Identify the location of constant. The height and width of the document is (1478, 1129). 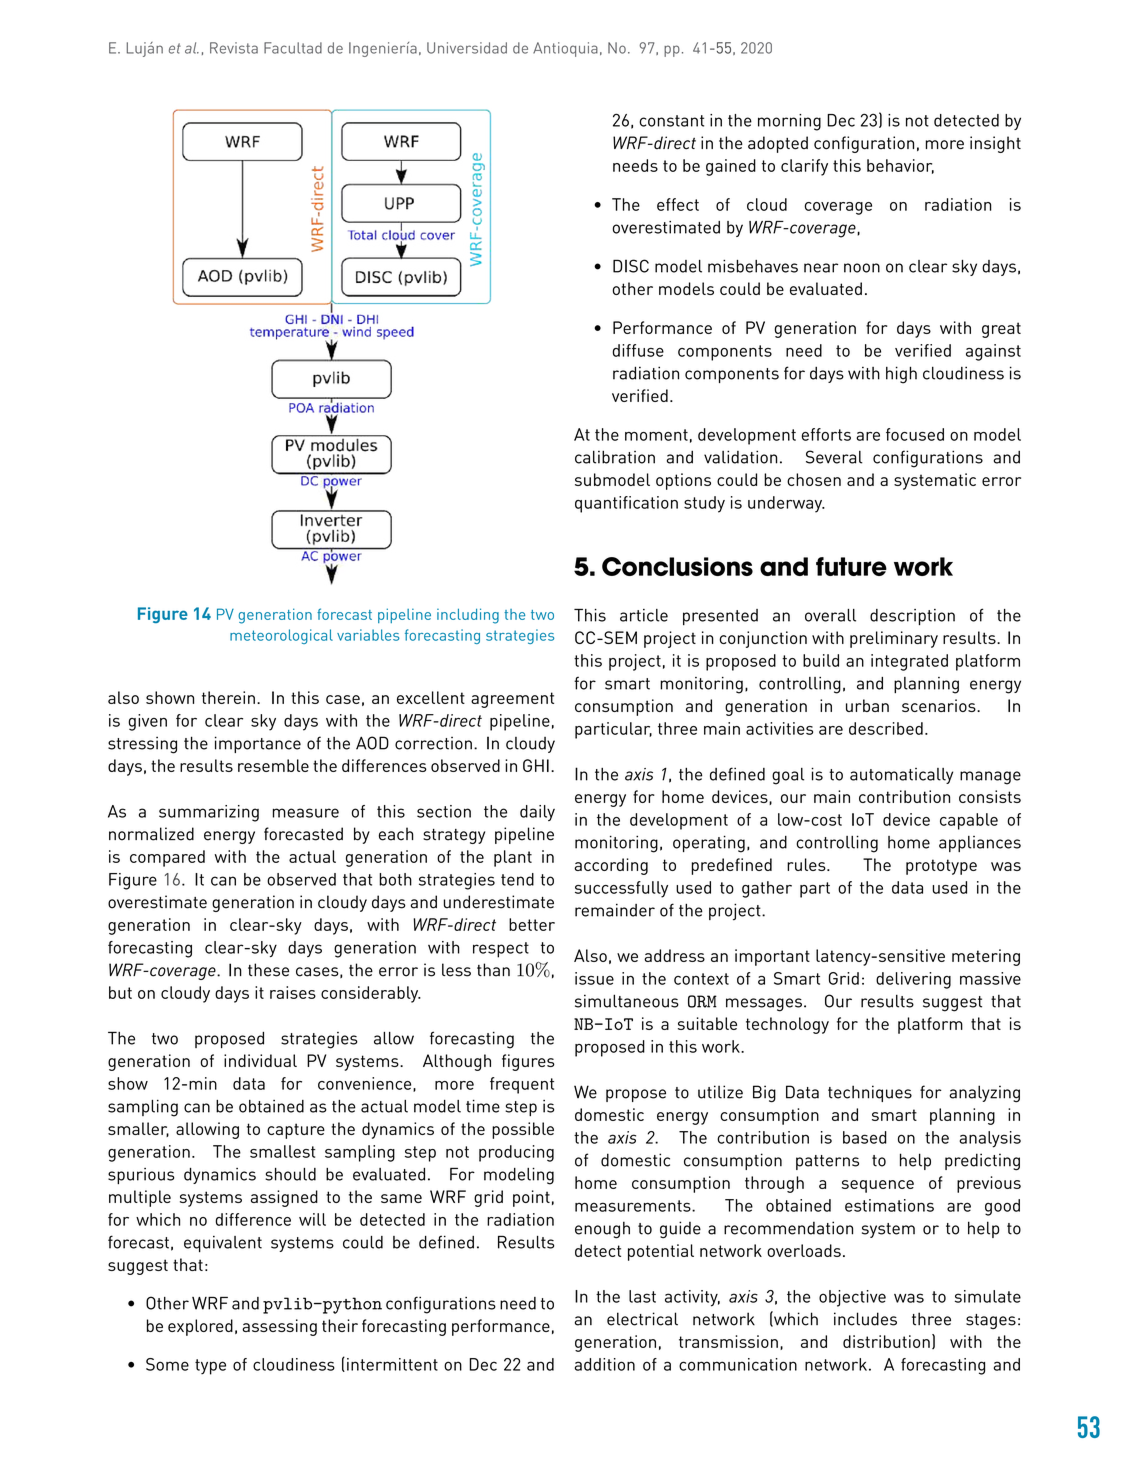
(671, 121).
